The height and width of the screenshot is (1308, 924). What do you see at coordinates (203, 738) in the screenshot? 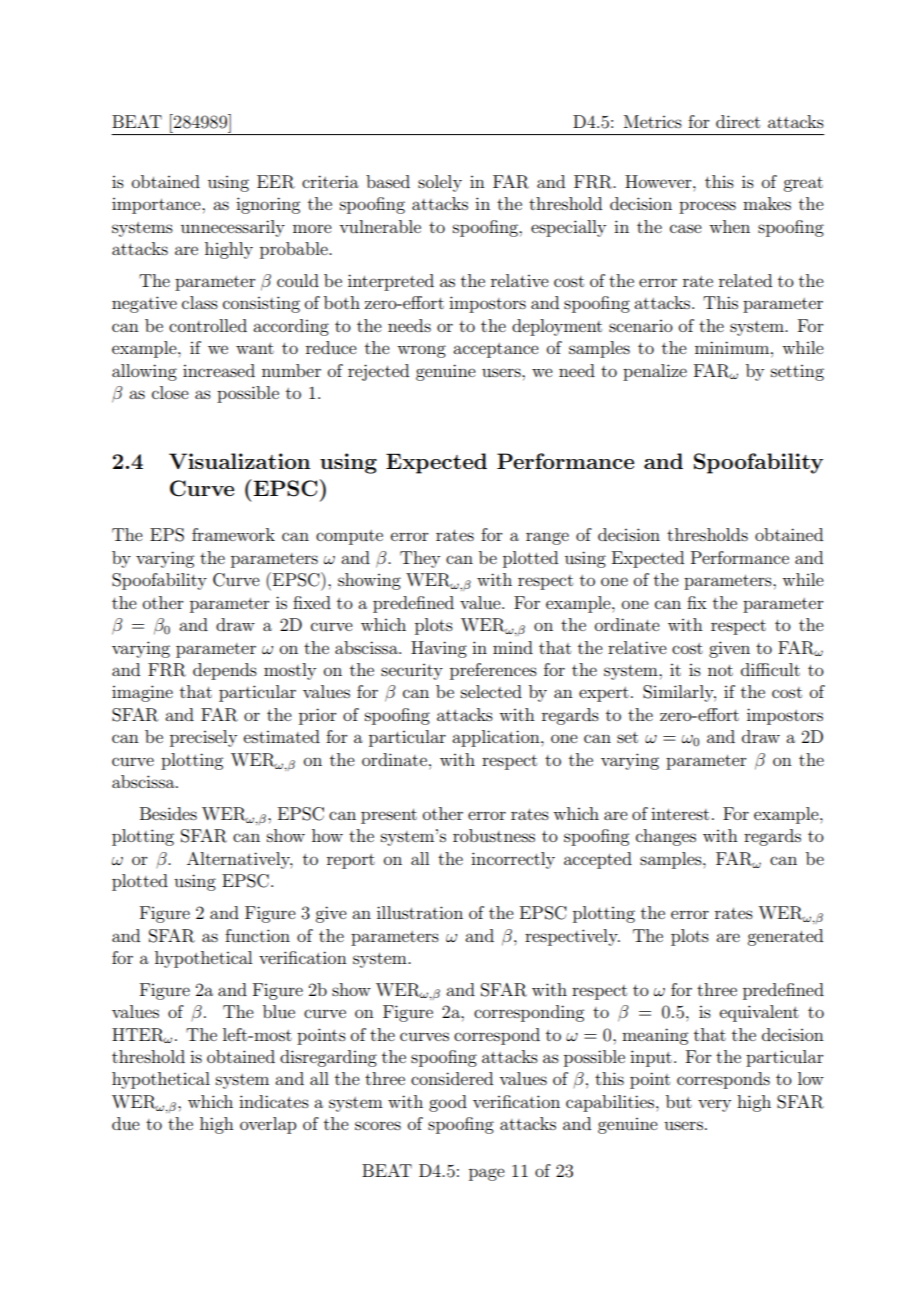
I see `precisely` at bounding box center [203, 738].
